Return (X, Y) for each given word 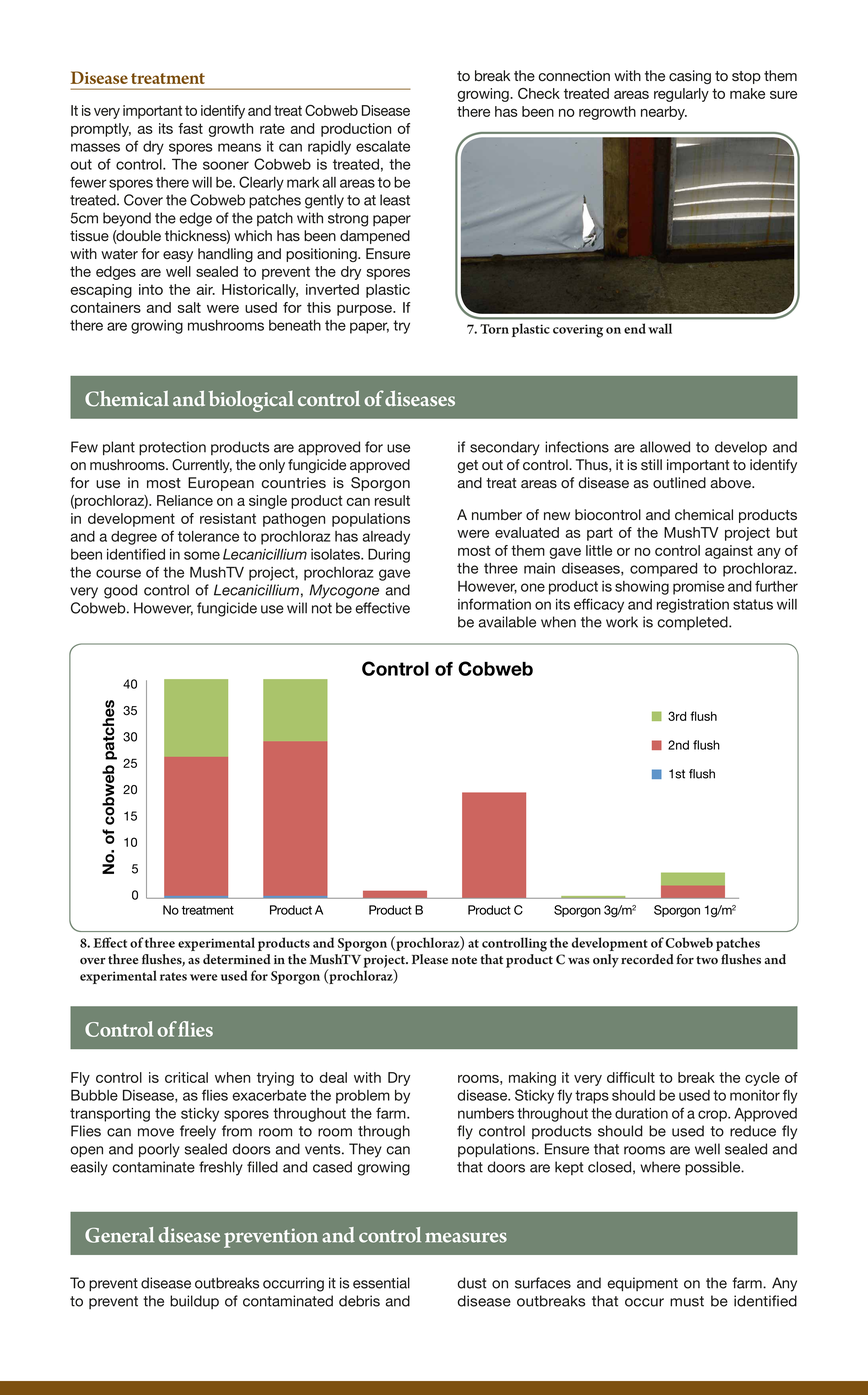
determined (237, 959)
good (120, 591)
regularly (681, 95)
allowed (665, 447)
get (467, 466)
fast (190, 128)
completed (693, 623)
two (707, 960)
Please (430, 959)
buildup (194, 1302)
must (687, 1301)
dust (472, 1283)
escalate (383, 146)
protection (172, 448)
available (507, 622)
